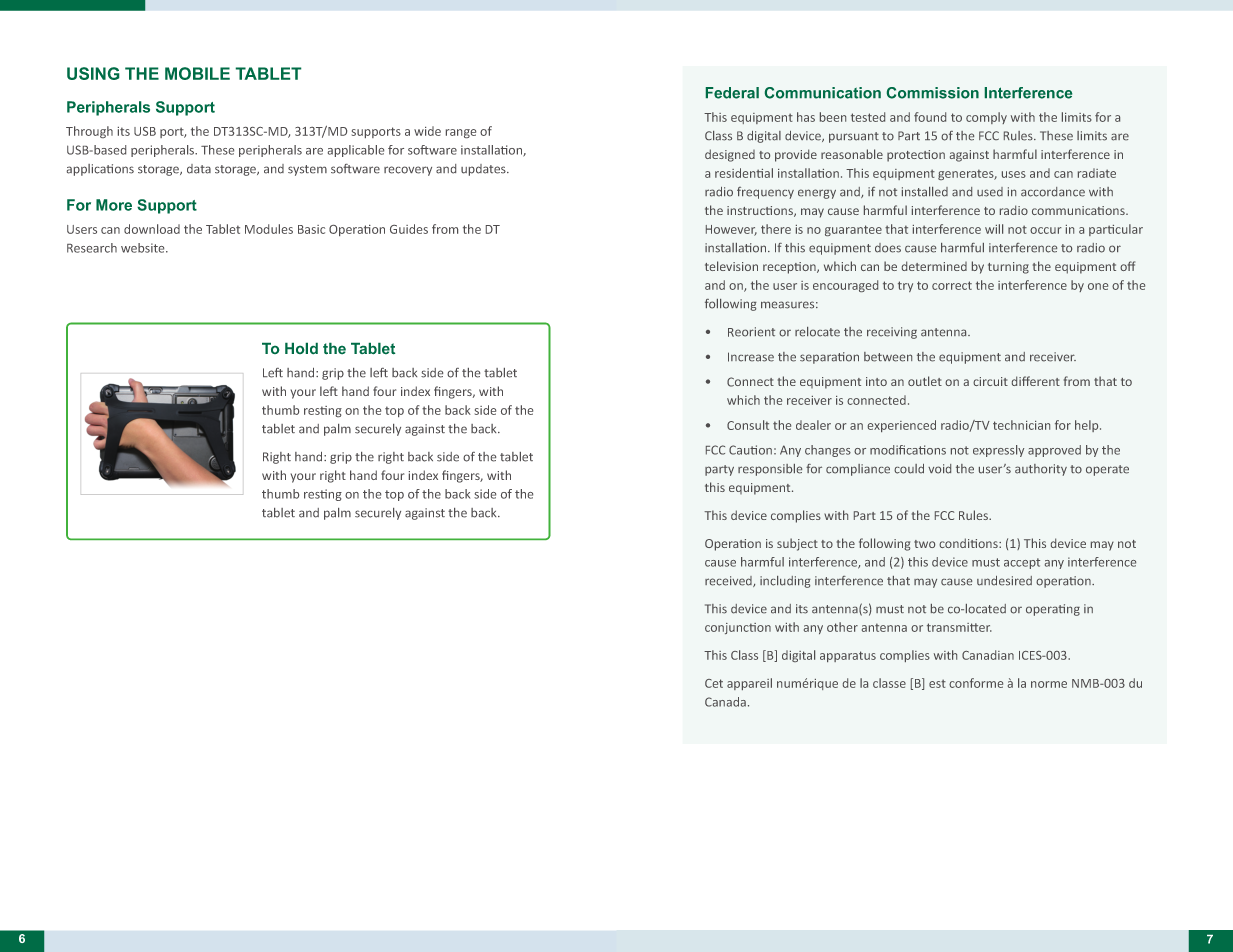 Image resolution: width=1233 pixels, height=952 pixels. I want to click on Commission, so click(933, 93).
